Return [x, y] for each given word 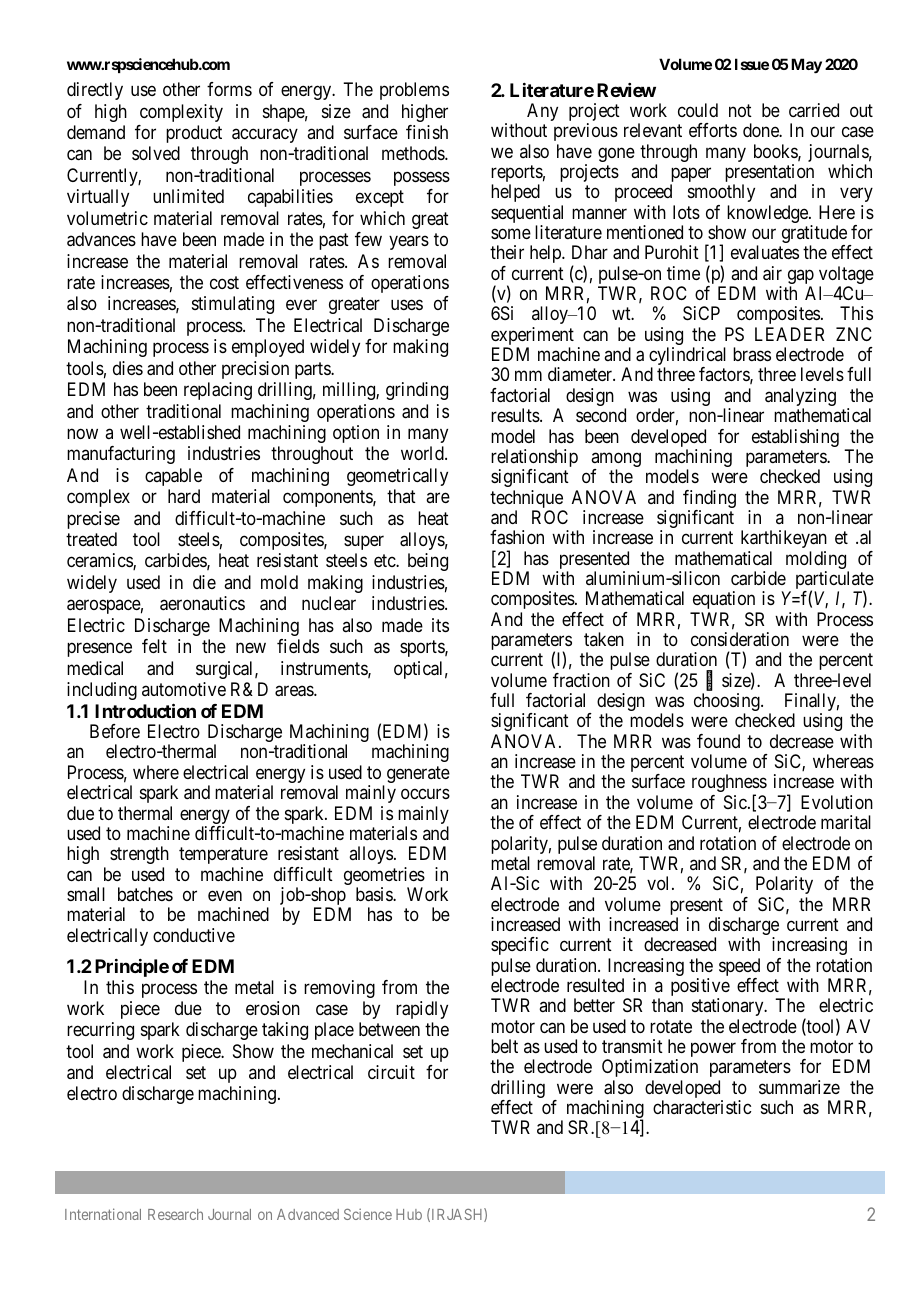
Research [175, 1214]
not [740, 110]
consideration [740, 639]
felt [154, 646]
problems [414, 91]
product [194, 134]
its [440, 625]
